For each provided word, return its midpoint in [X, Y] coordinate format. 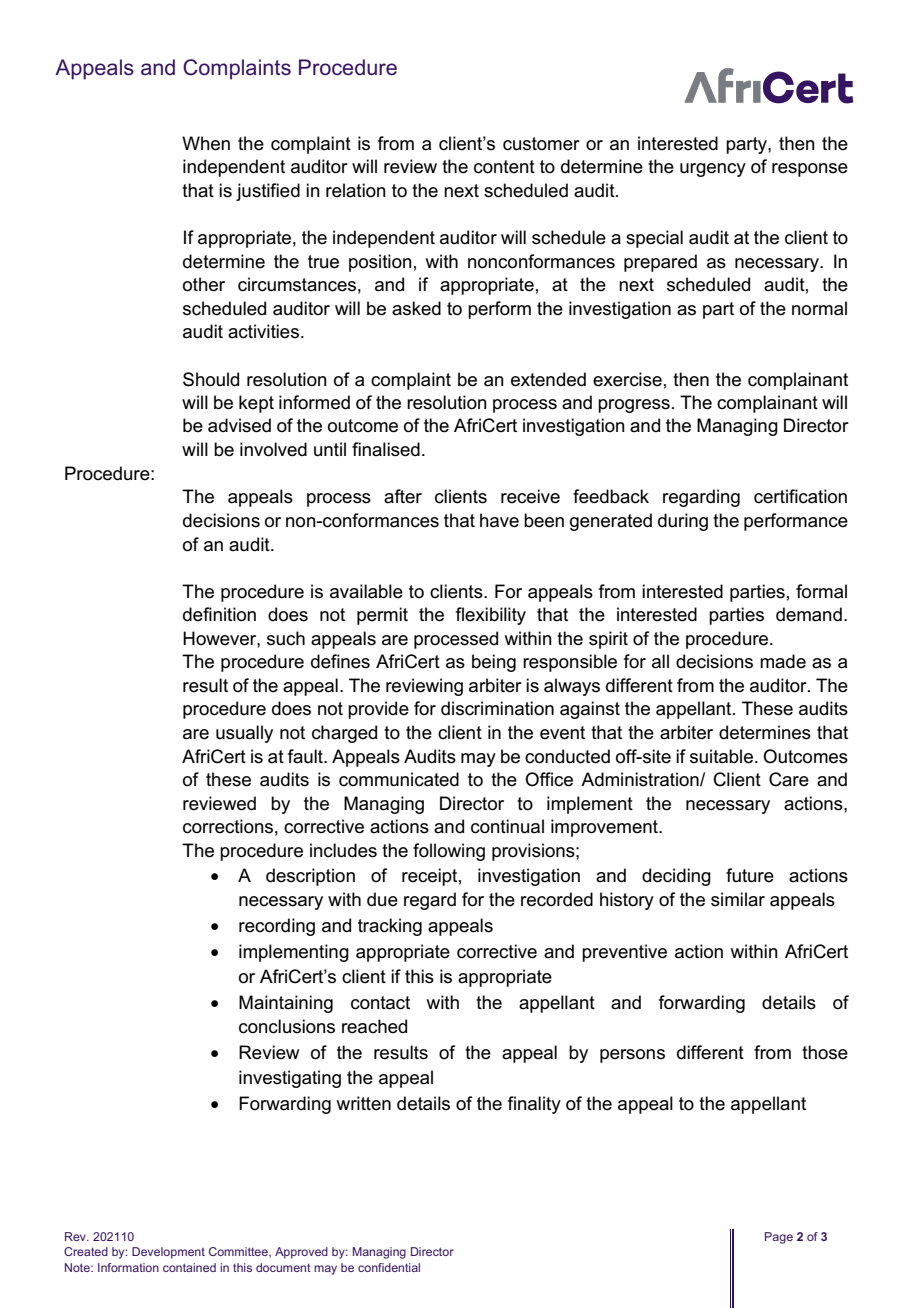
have [499, 520]
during [683, 522]
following [449, 852]
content [504, 167]
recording [277, 927]
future [750, 875]
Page [779, 1238]
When [206, 143]
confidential [389, 1267]
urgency [713, 170]
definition [219, 614]
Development [168, 1253]
